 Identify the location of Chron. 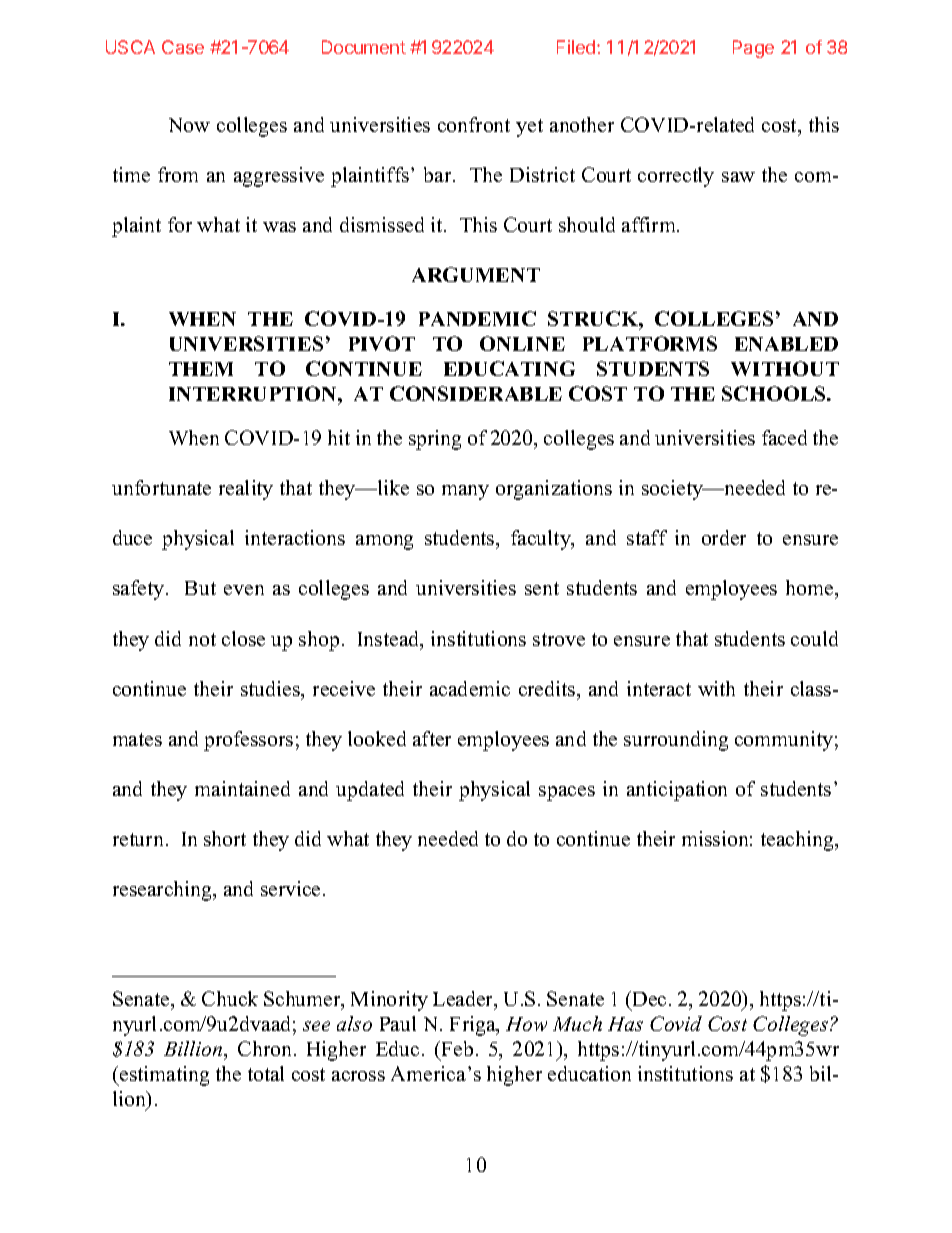
(266, 1048).
